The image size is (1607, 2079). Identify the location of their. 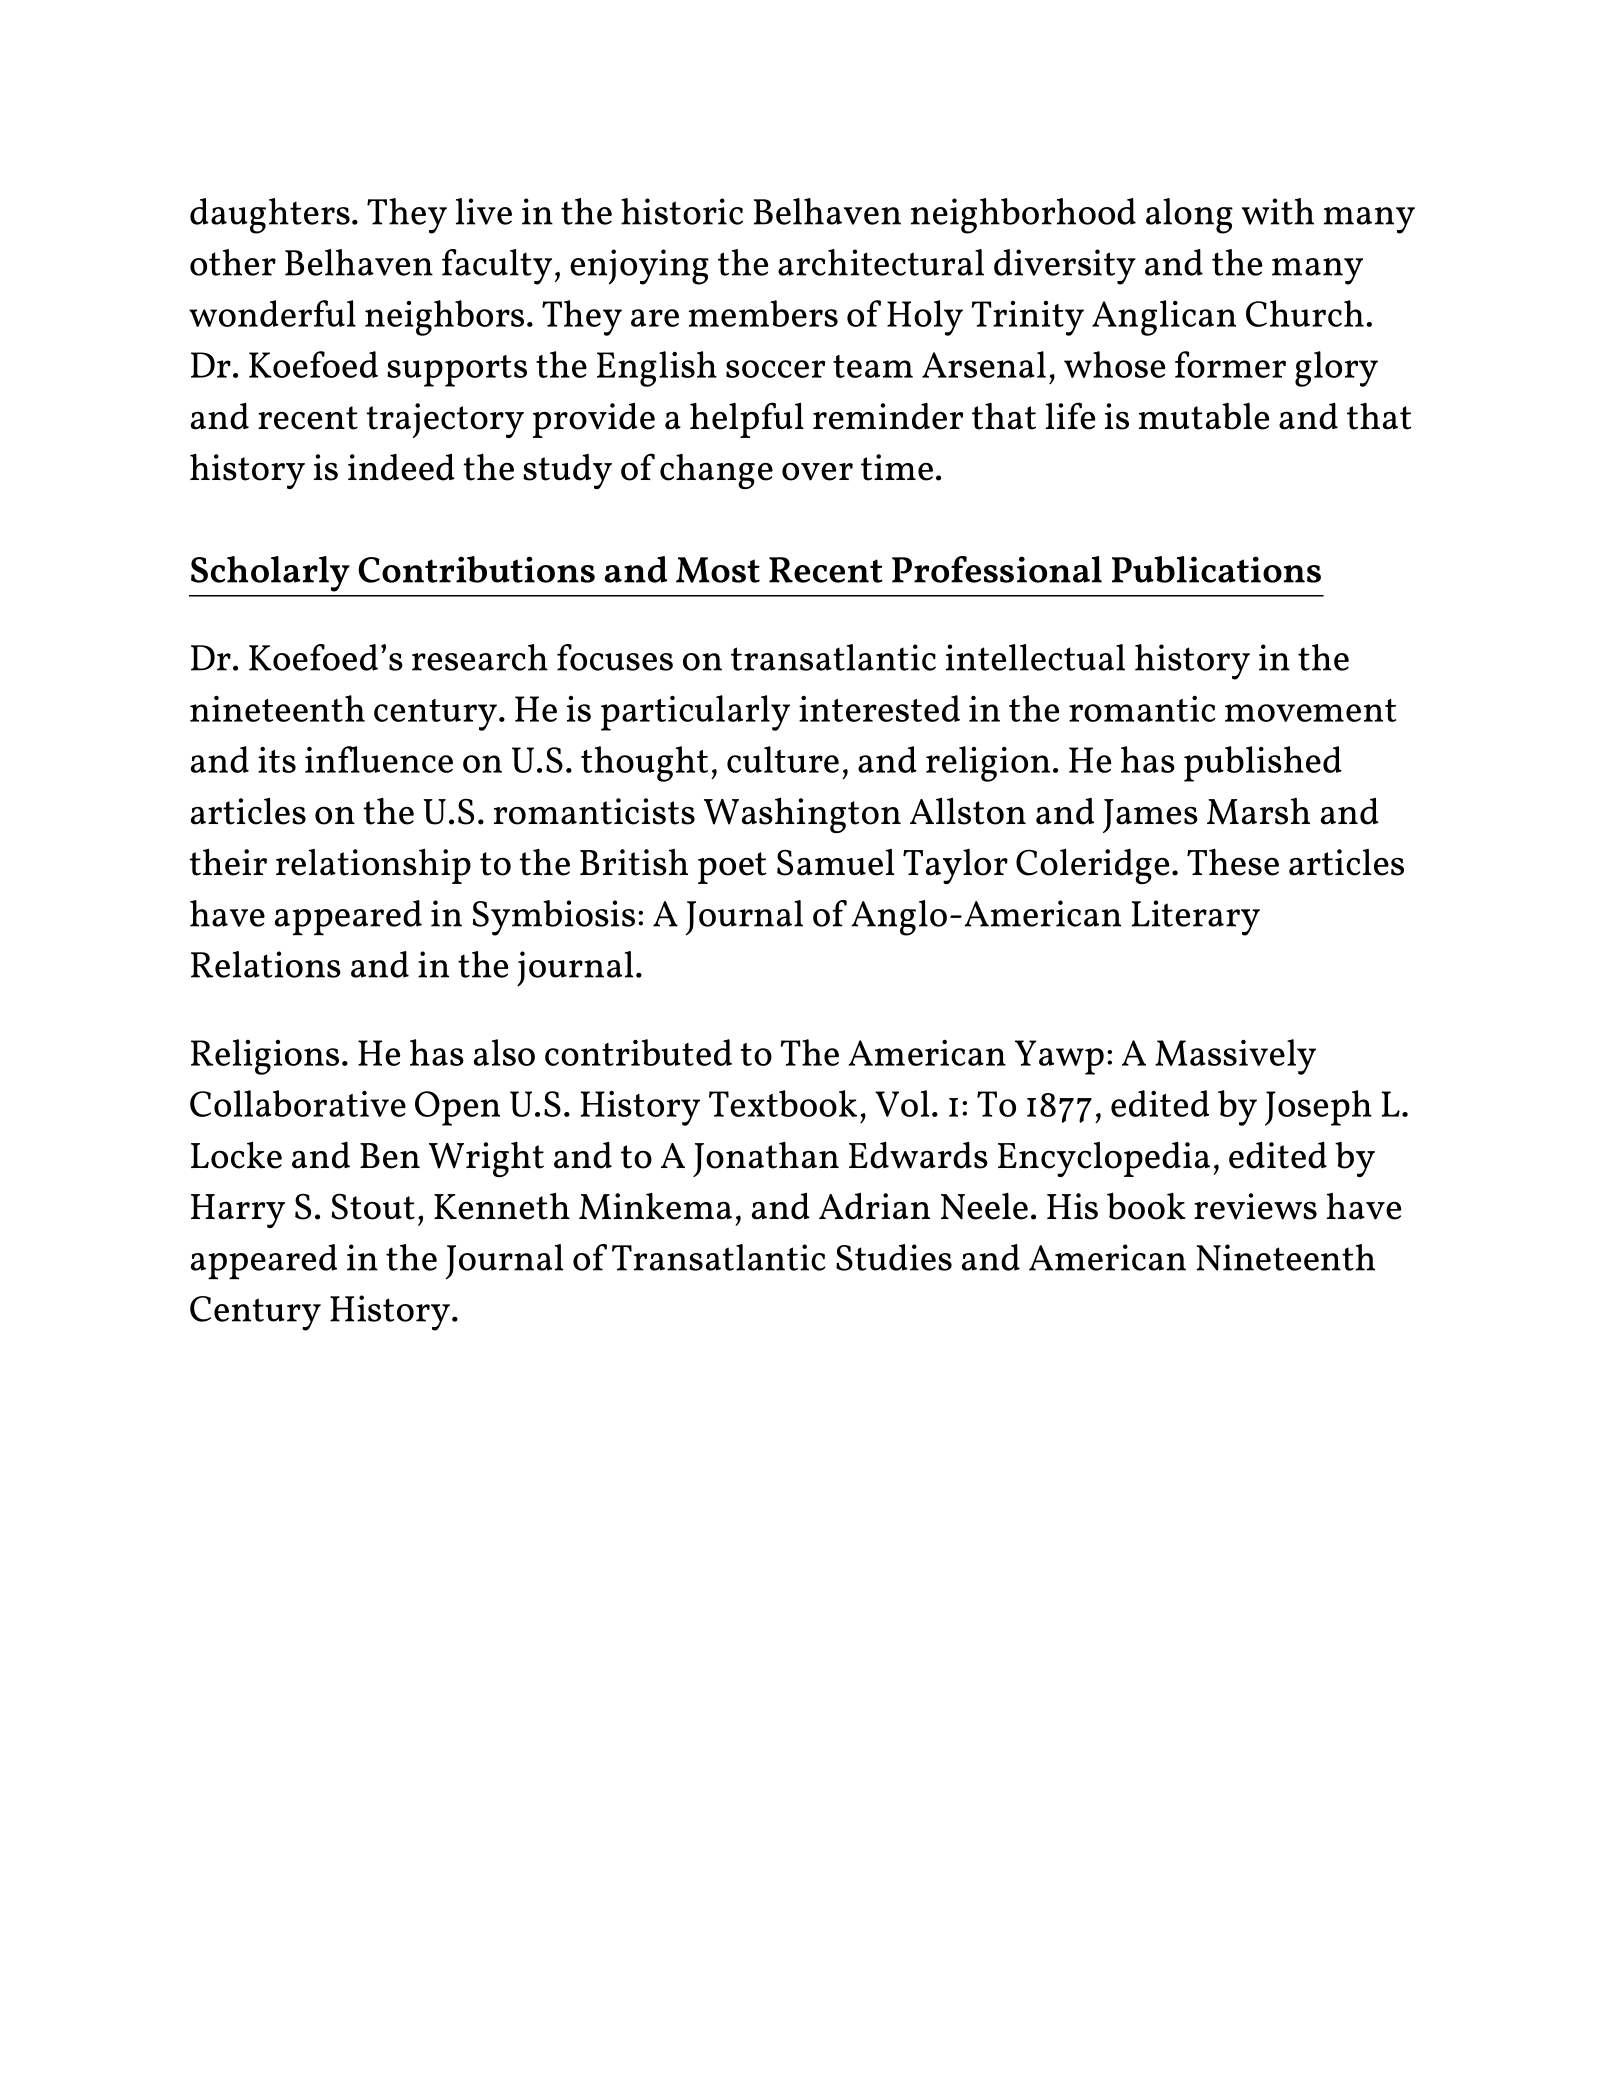
(228, 862).
